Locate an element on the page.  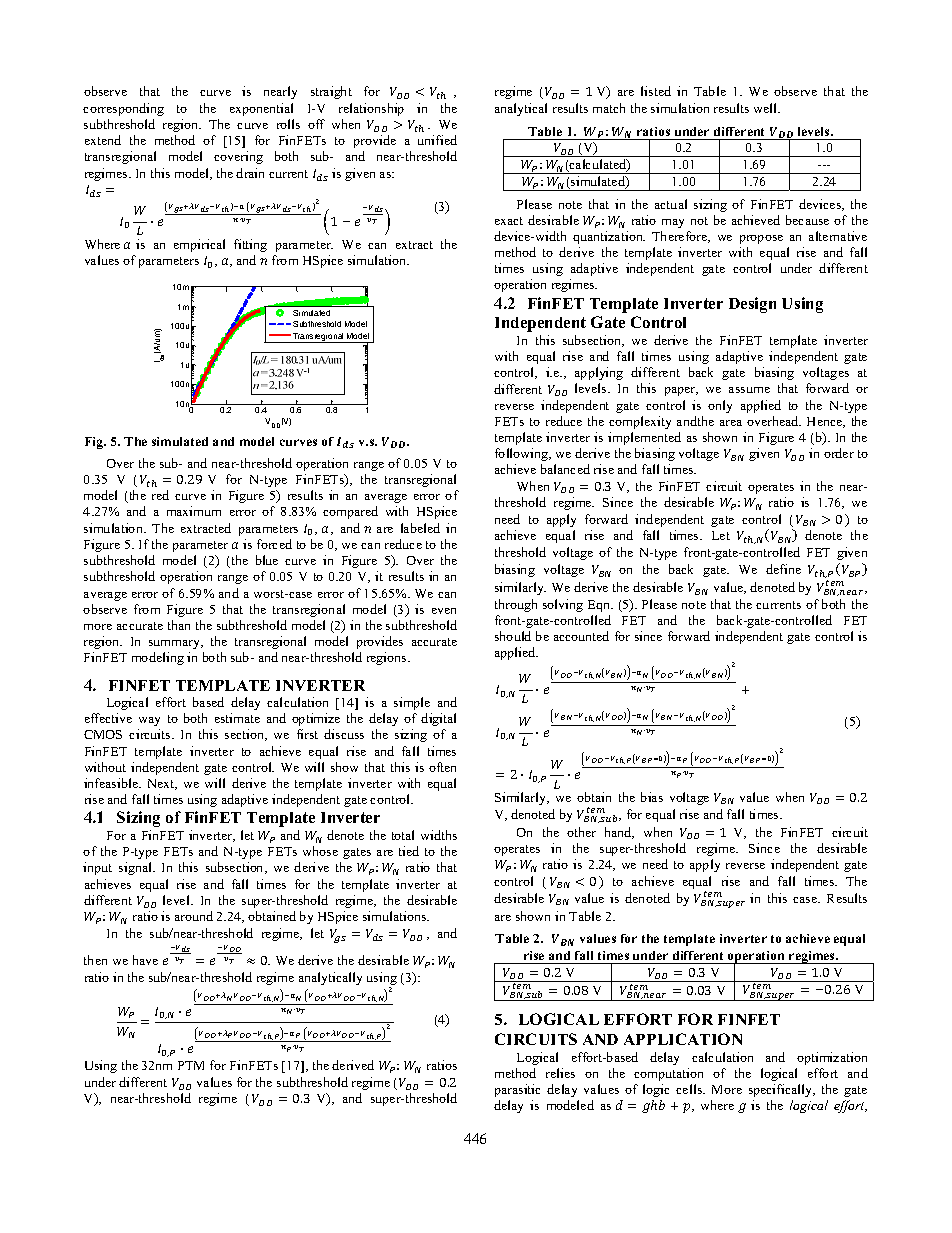
well is located at coordinates (767, 108).
